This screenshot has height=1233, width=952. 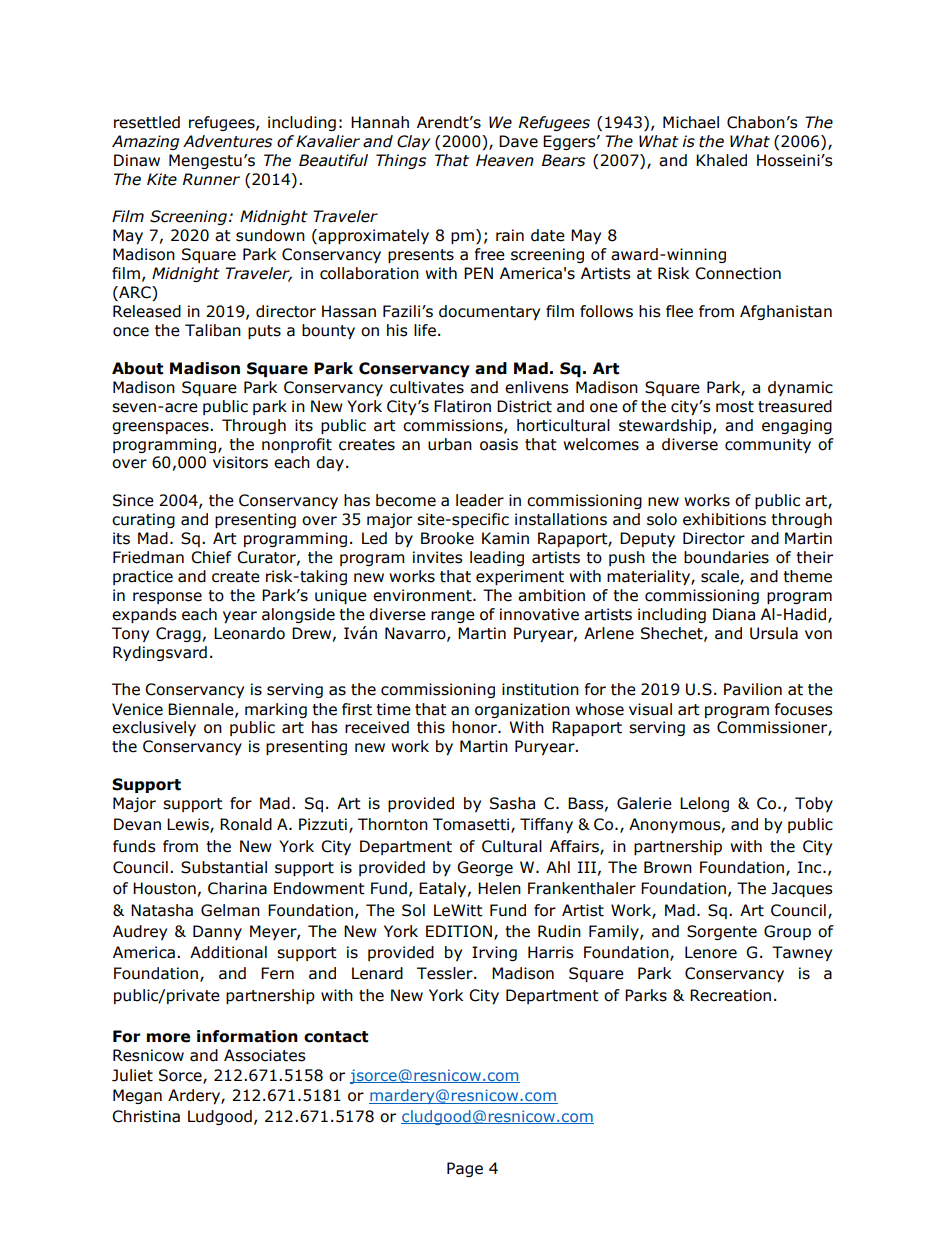 I want to click on commissions, so click(x=454, y=426).
